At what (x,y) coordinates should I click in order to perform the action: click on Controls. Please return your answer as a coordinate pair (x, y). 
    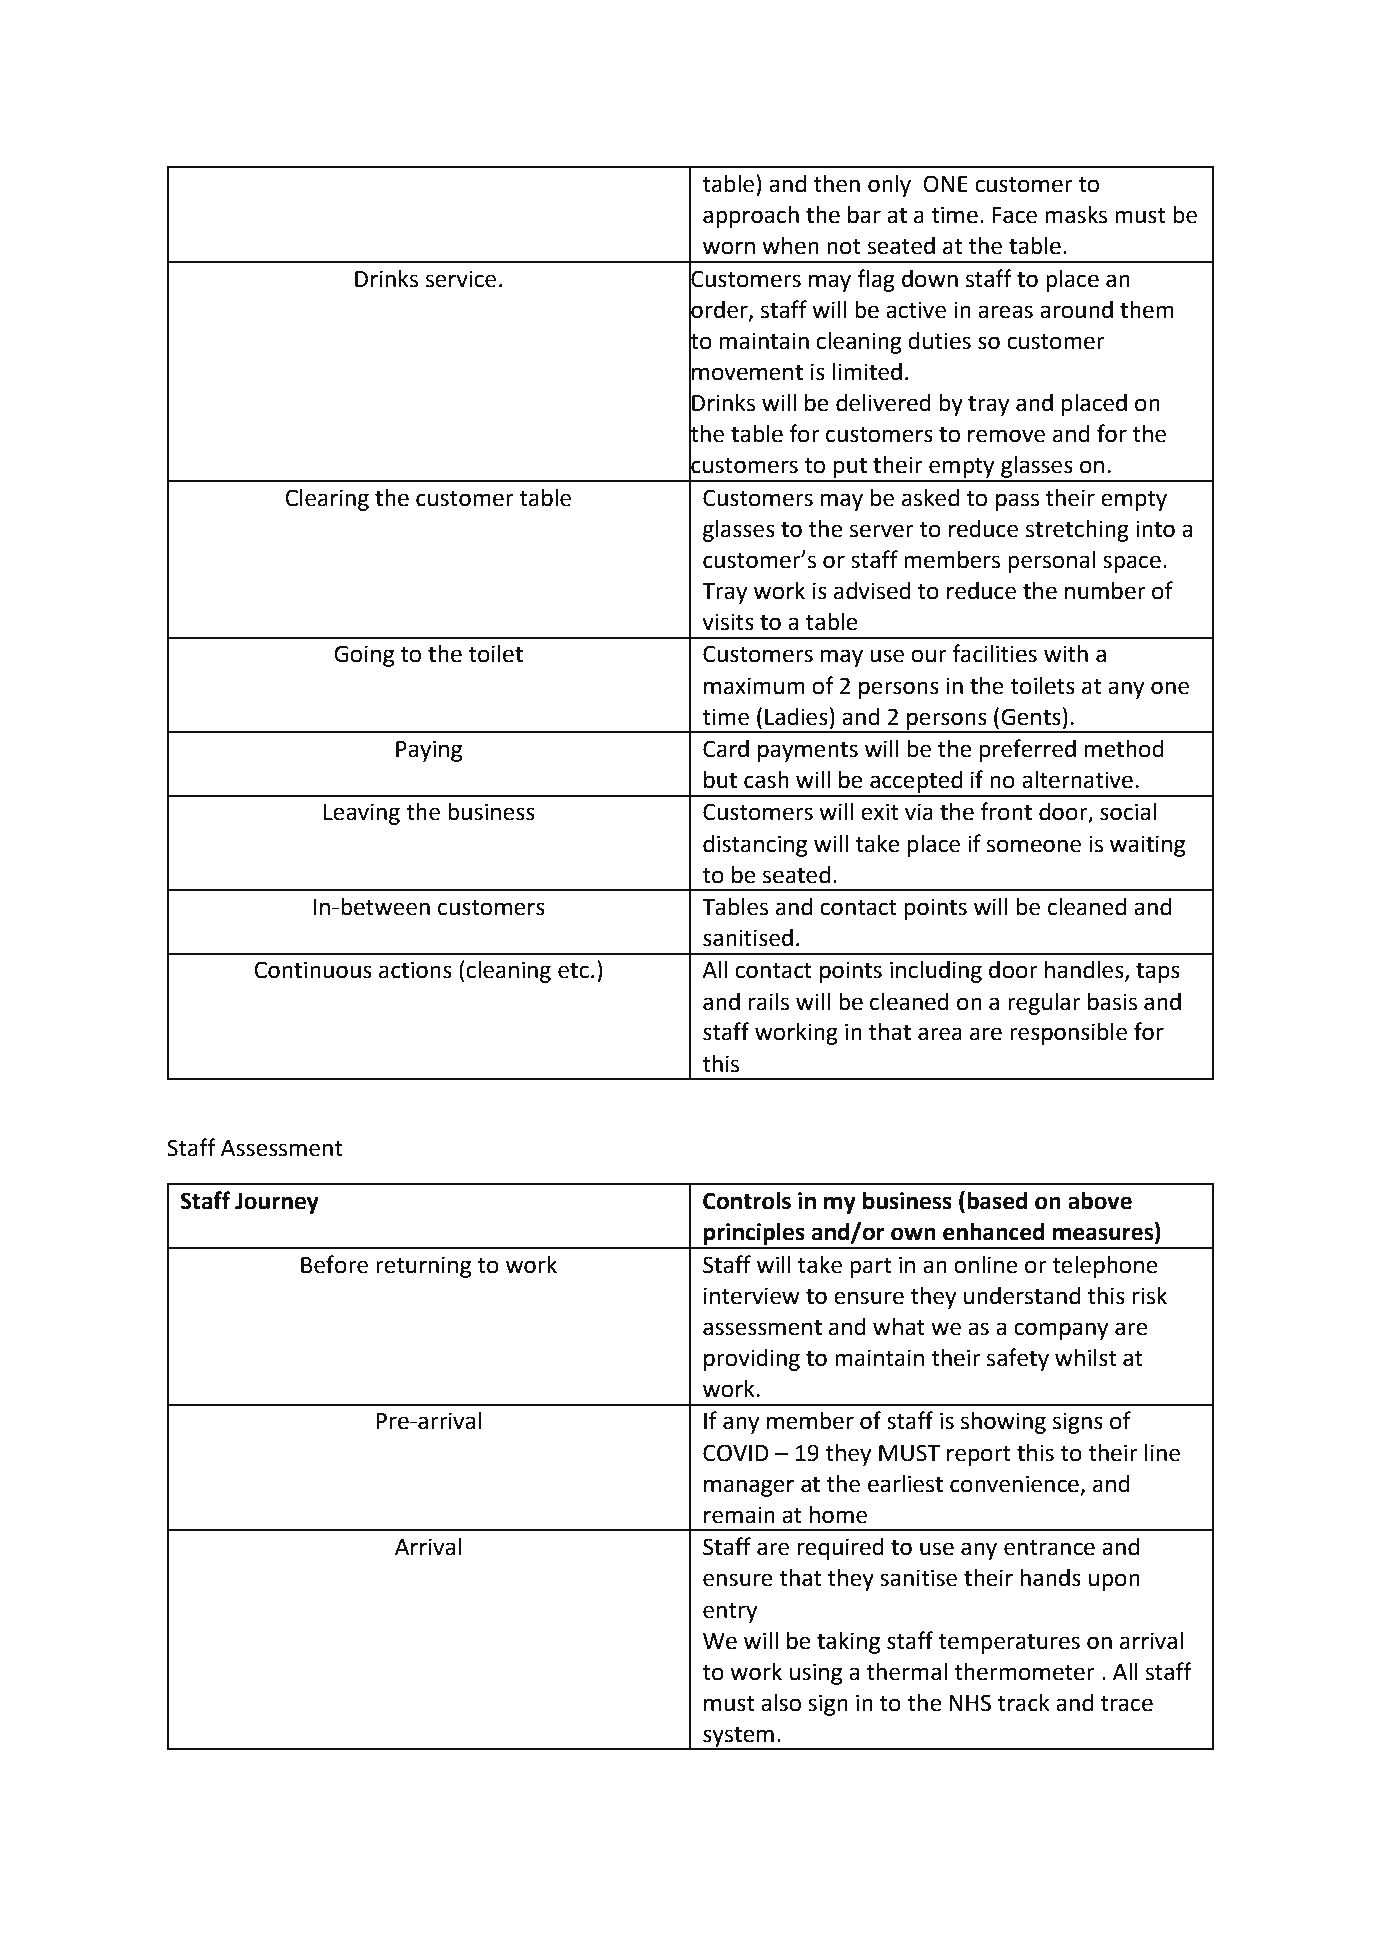
    Looking at the image, I should click on (747, 1201).
